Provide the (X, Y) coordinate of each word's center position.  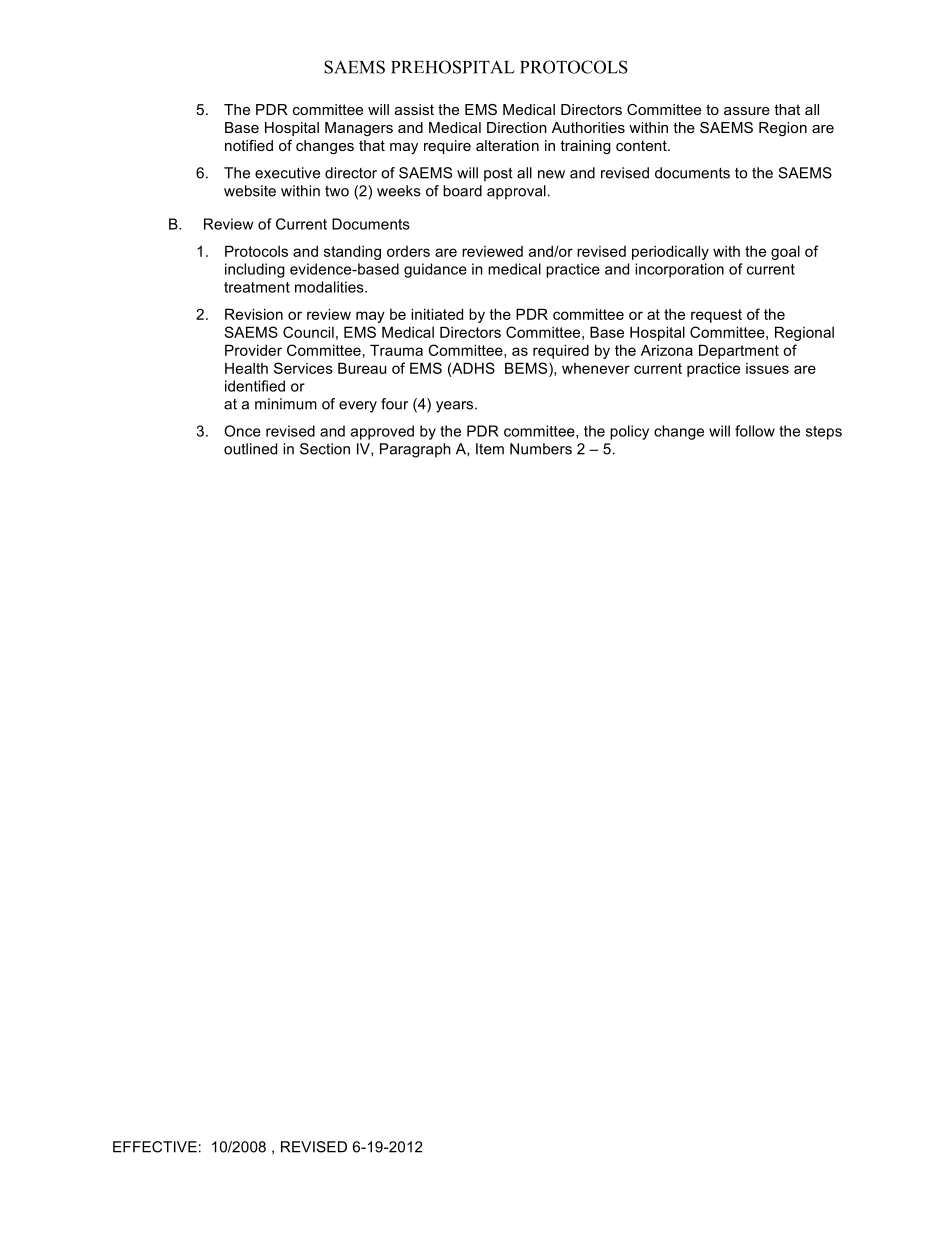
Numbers (541, 449)
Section (325, 449)
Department (739, 351)
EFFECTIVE (155, 1147)
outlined (250, 449)
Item (490, 449)
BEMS (527, 368)
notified (249, 145)
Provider (253, 350)
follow (755, 431)
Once (242, 431)
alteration (507, 145)
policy (629, 432)
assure (747, 111)
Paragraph (415, 450)
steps (824, 433)
